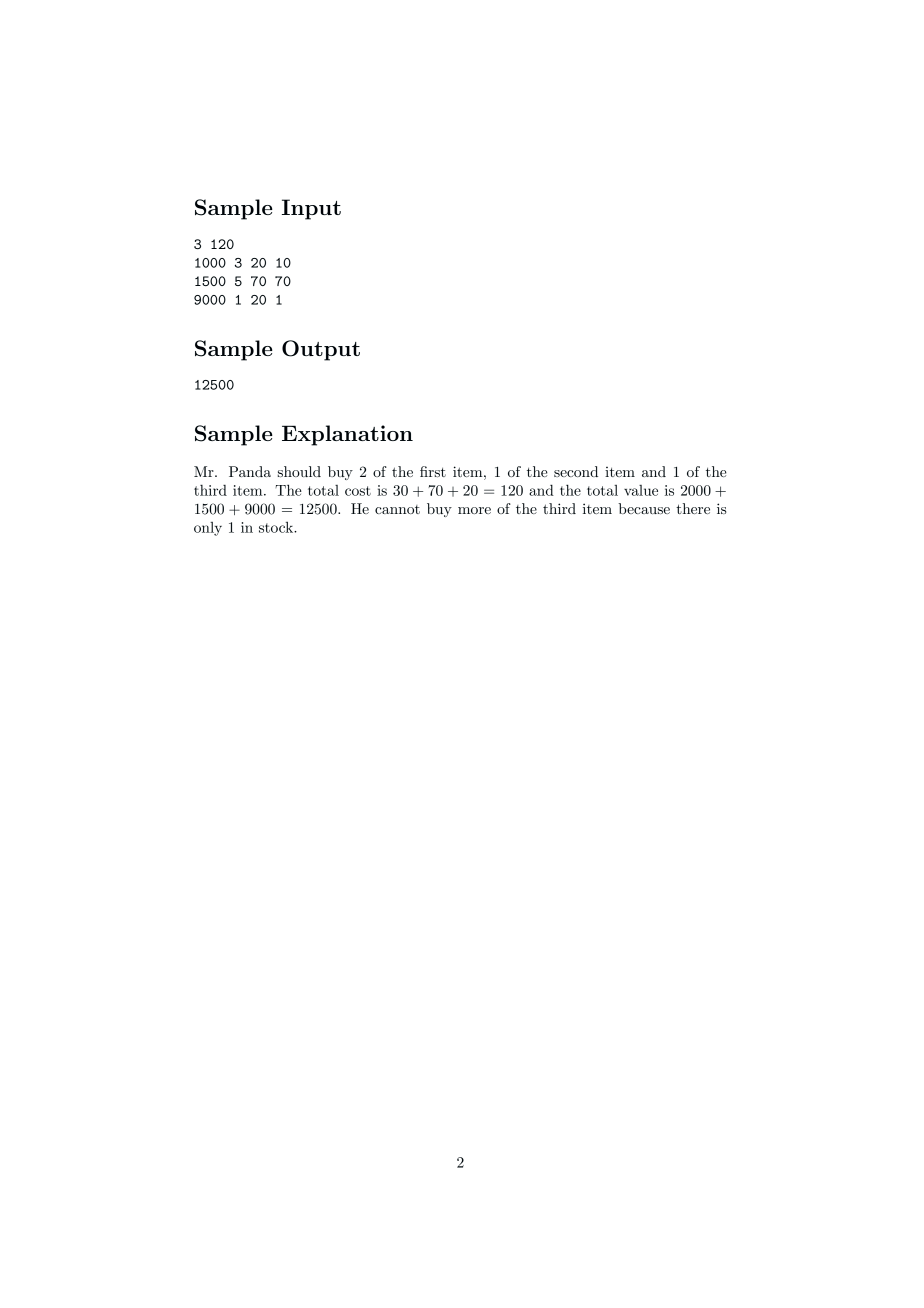 This screenshot has height=1308, width=924. What do you see at coordinates (474, 510) in the screenshot?
I see `more` at bounding box center [474, 510].
